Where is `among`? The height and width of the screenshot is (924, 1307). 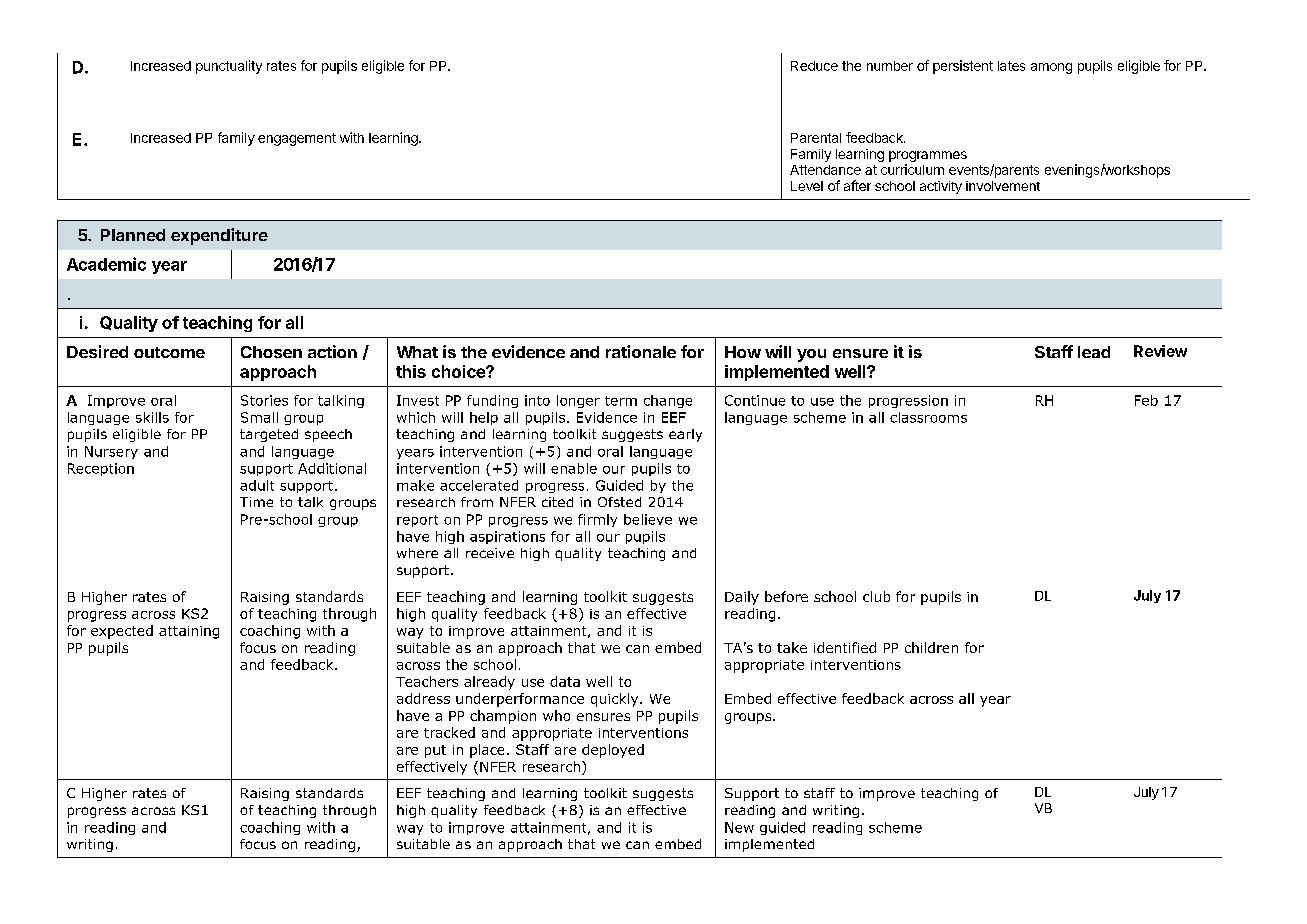
among is located at coordinates (1051, 68).
